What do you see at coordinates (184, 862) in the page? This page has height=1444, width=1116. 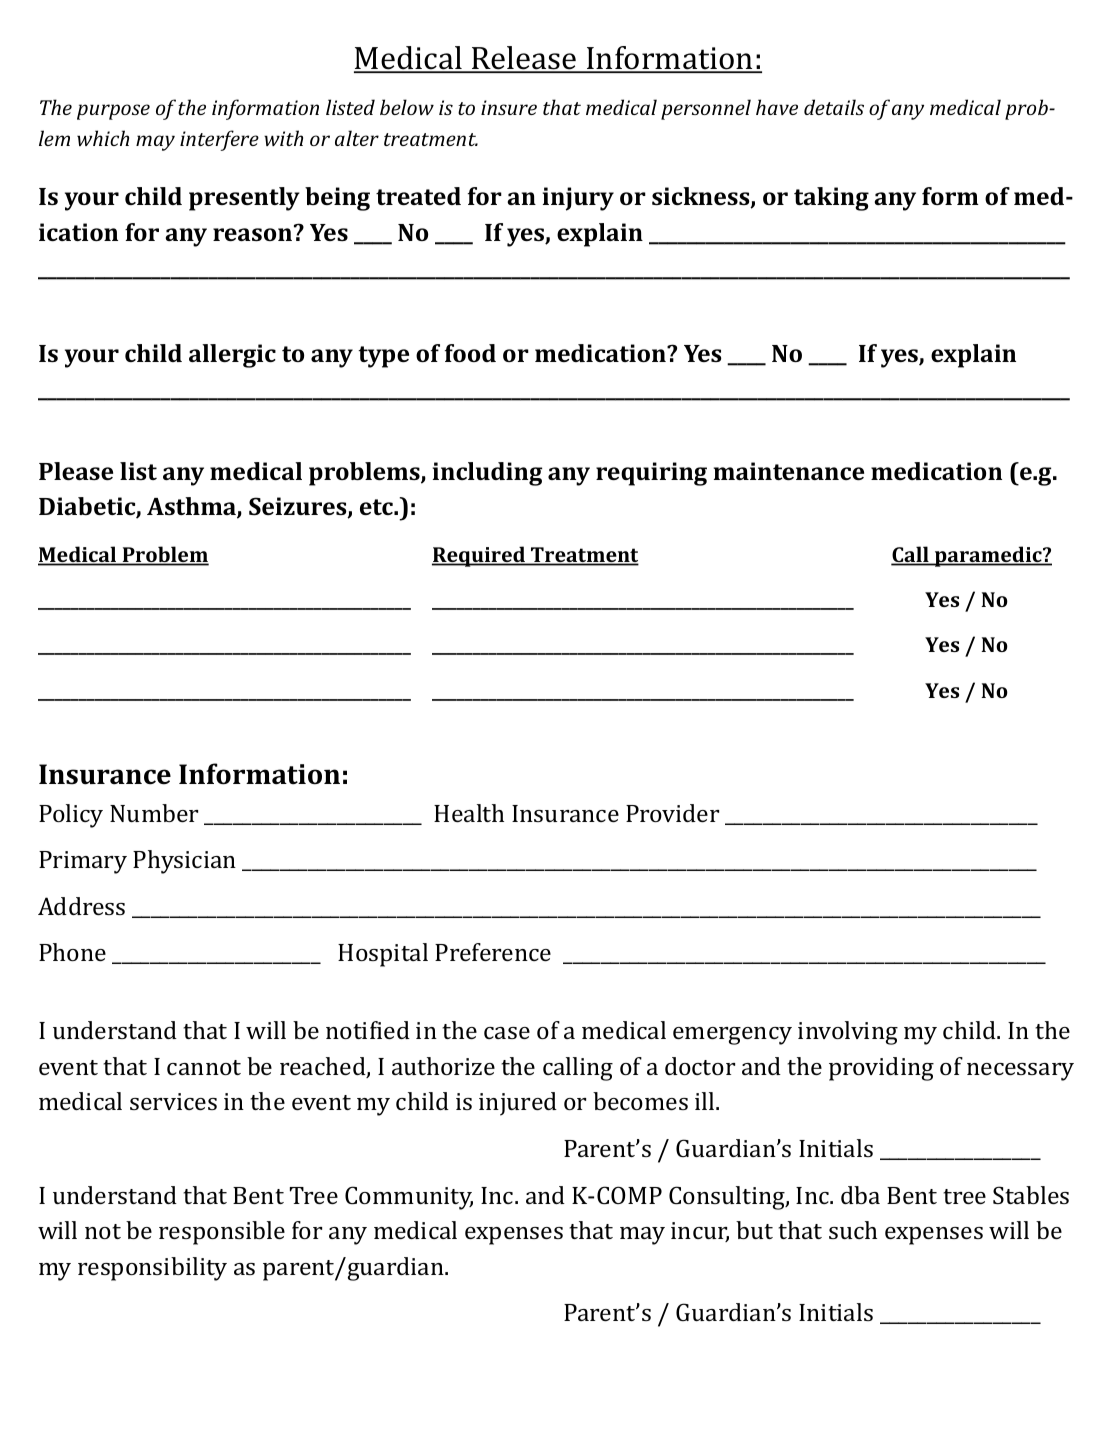 I see `Physician` at bounding box center [184, 862].
